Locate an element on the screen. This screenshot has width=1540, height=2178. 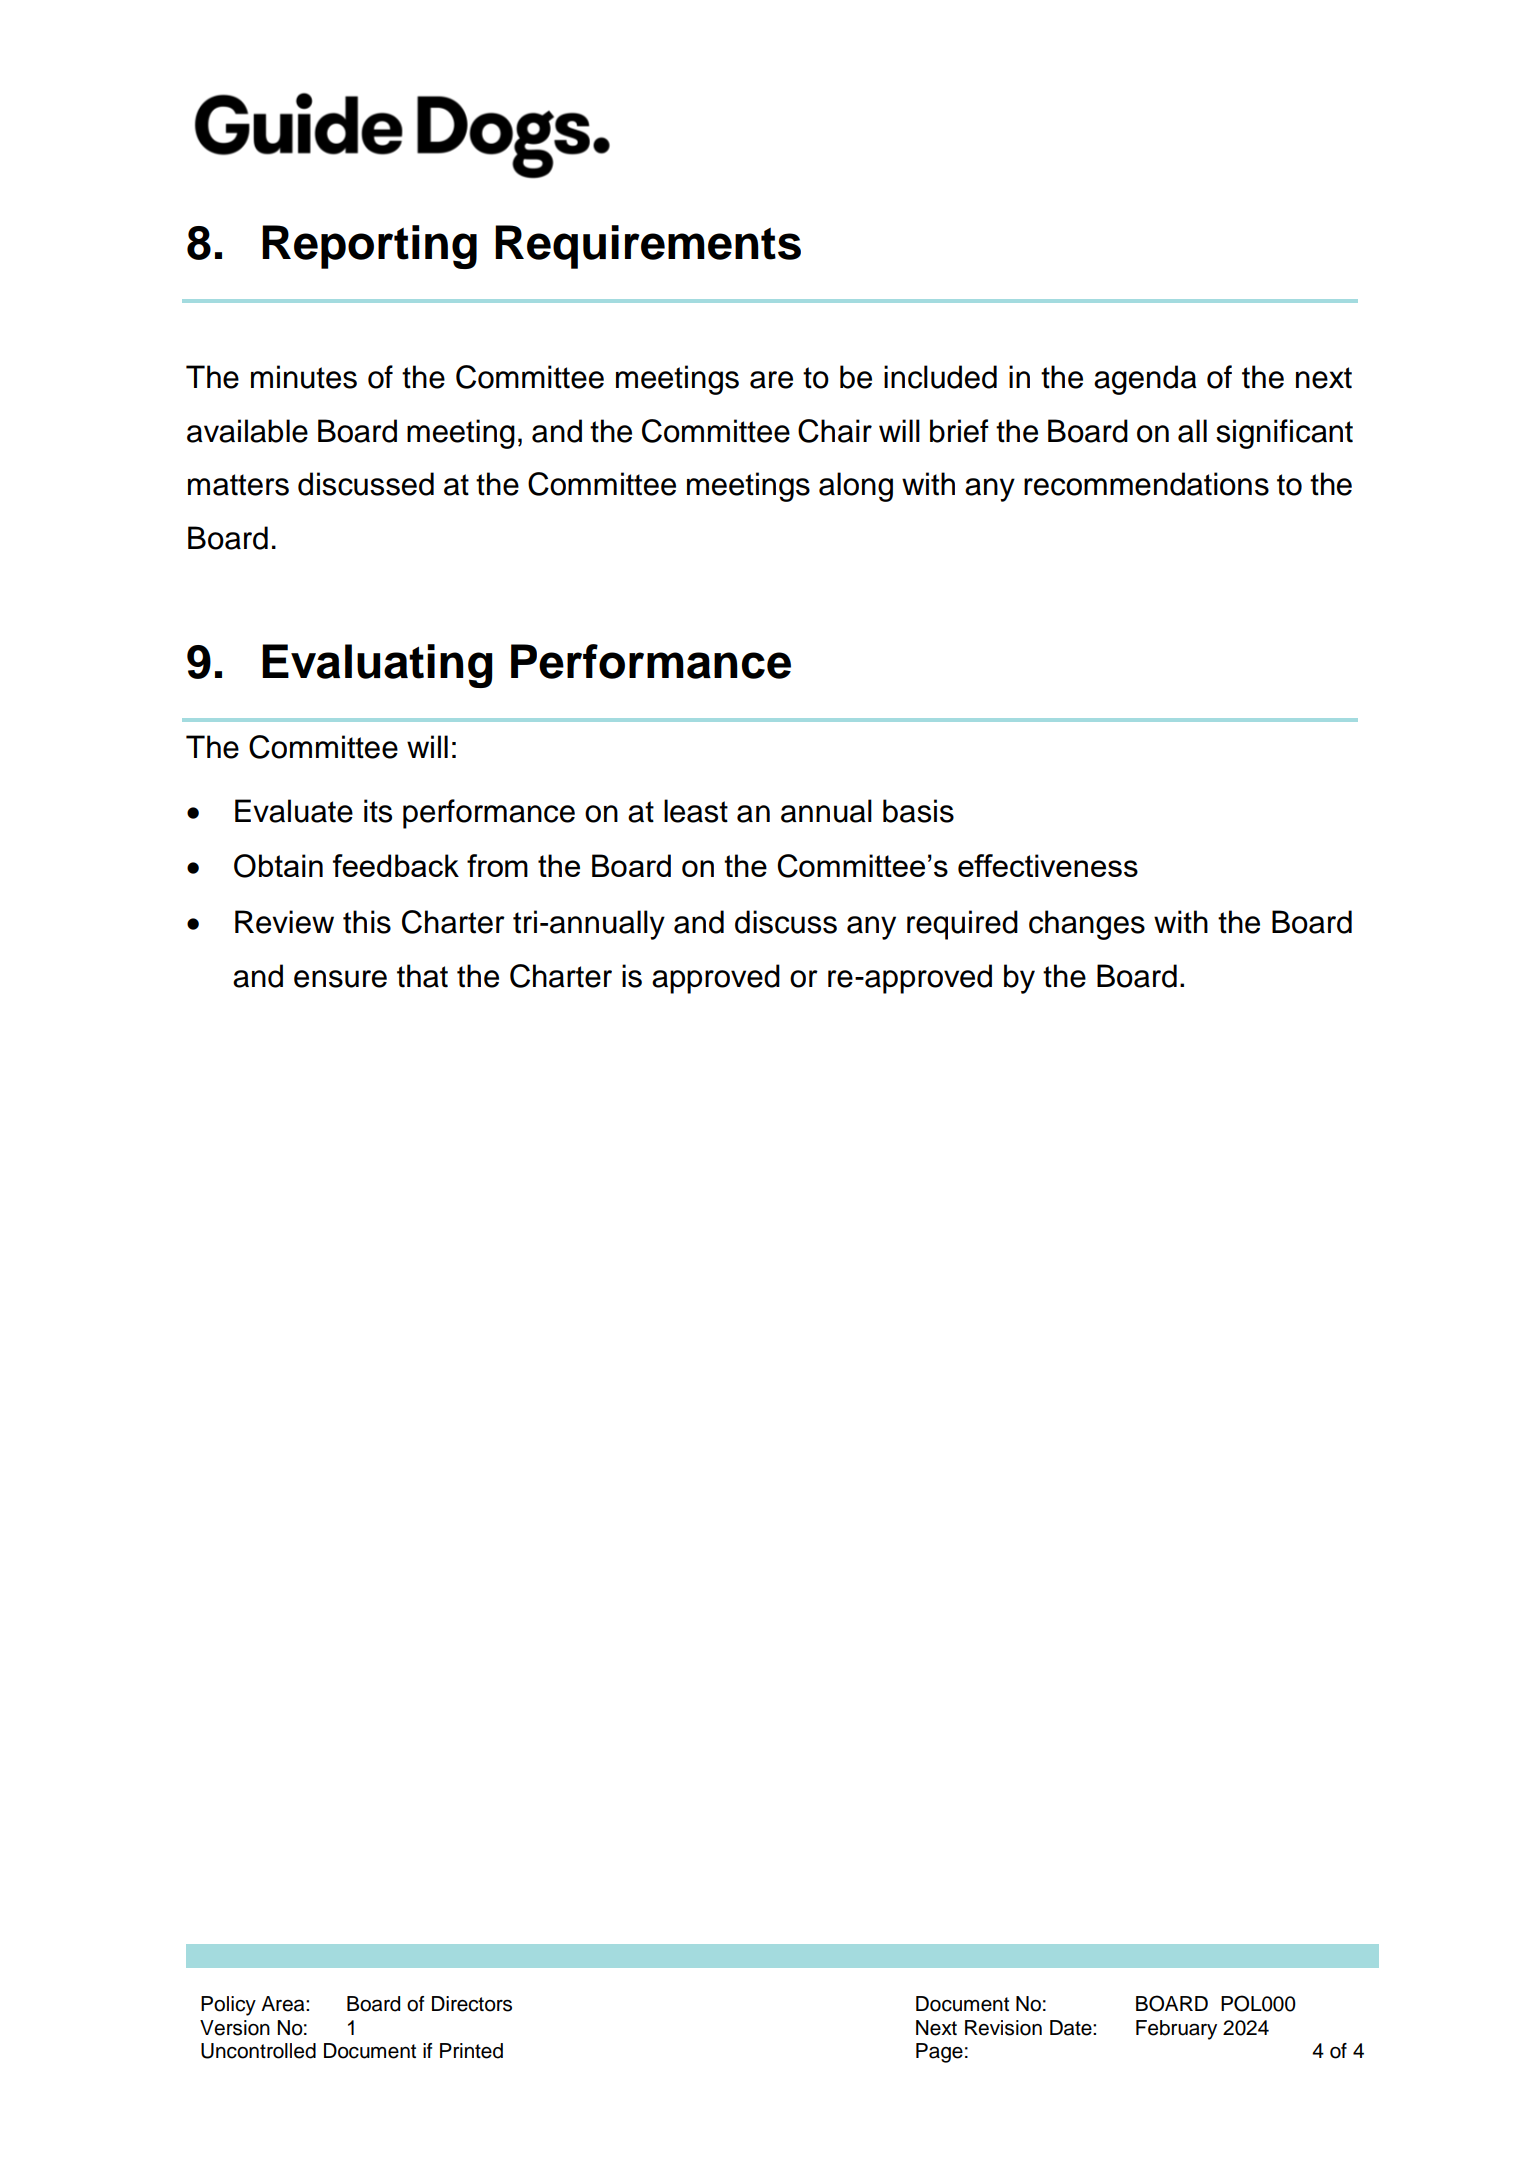
agenda is located at coordinates (1145, 380).
